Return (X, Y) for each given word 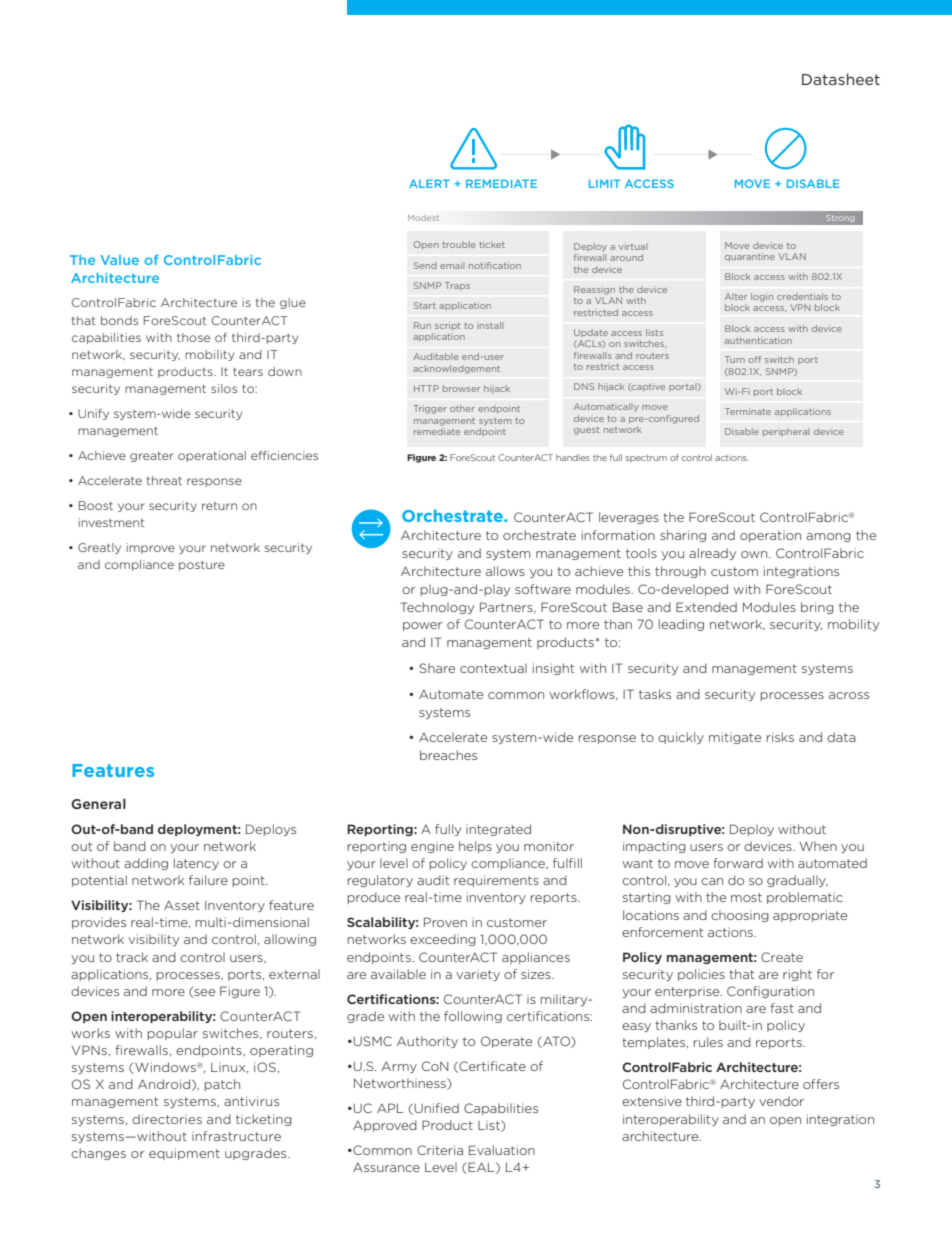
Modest (423, 218)
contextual (493, 668)
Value (120, 260)
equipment (184, 1154)
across (849, 695)
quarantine (750, 257)
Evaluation (502, 1150)
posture (202, 566)
